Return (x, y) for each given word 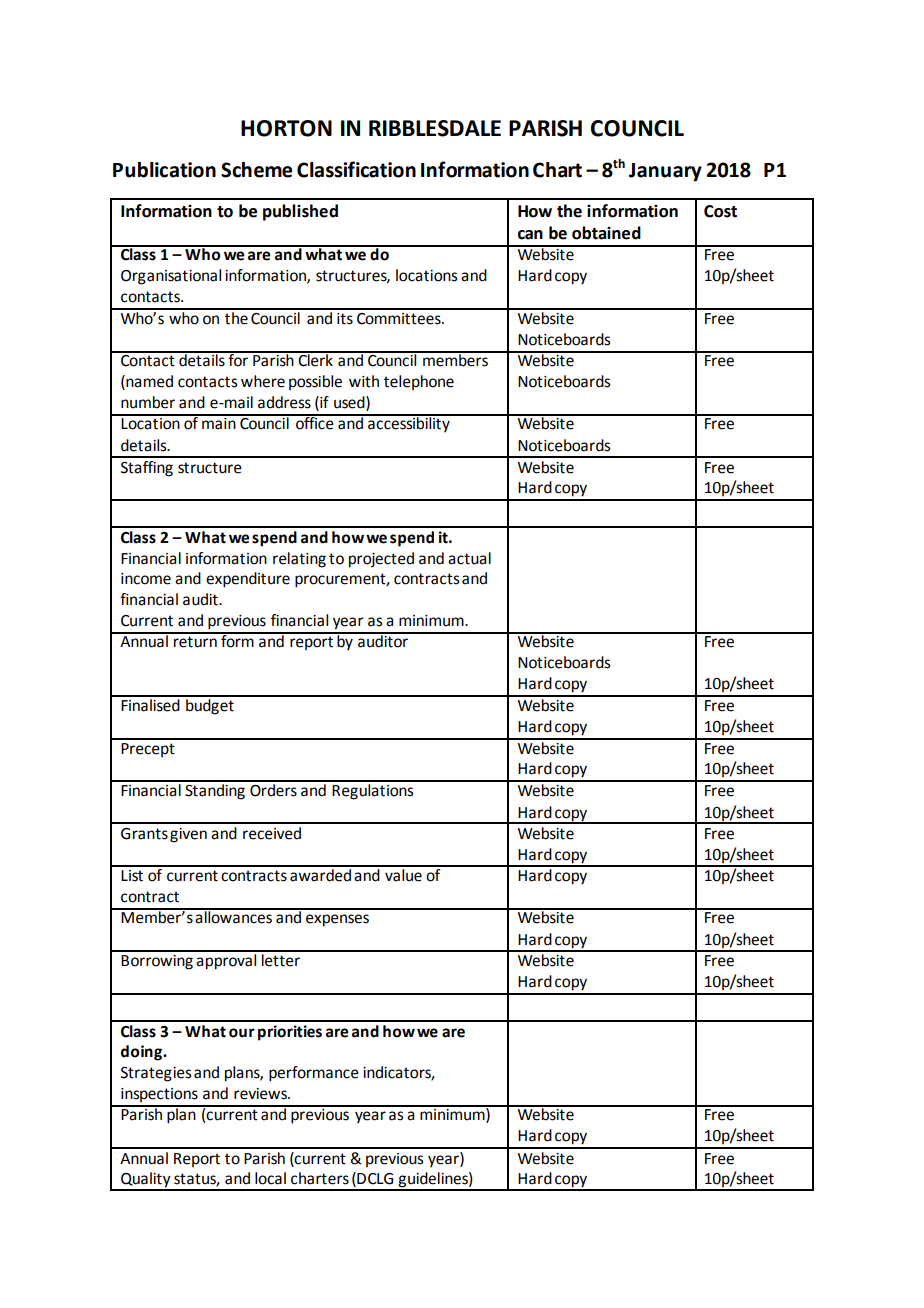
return (195, 642)
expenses (337, 920)
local (270, 1178)
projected (381, 560)
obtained (606, 233)
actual (469, 558)
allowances (234, 916)
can (530, 235)
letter (281, 959)
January (665, 172)
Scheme (256, 170)
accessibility (409, 424)
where (263, 381)
